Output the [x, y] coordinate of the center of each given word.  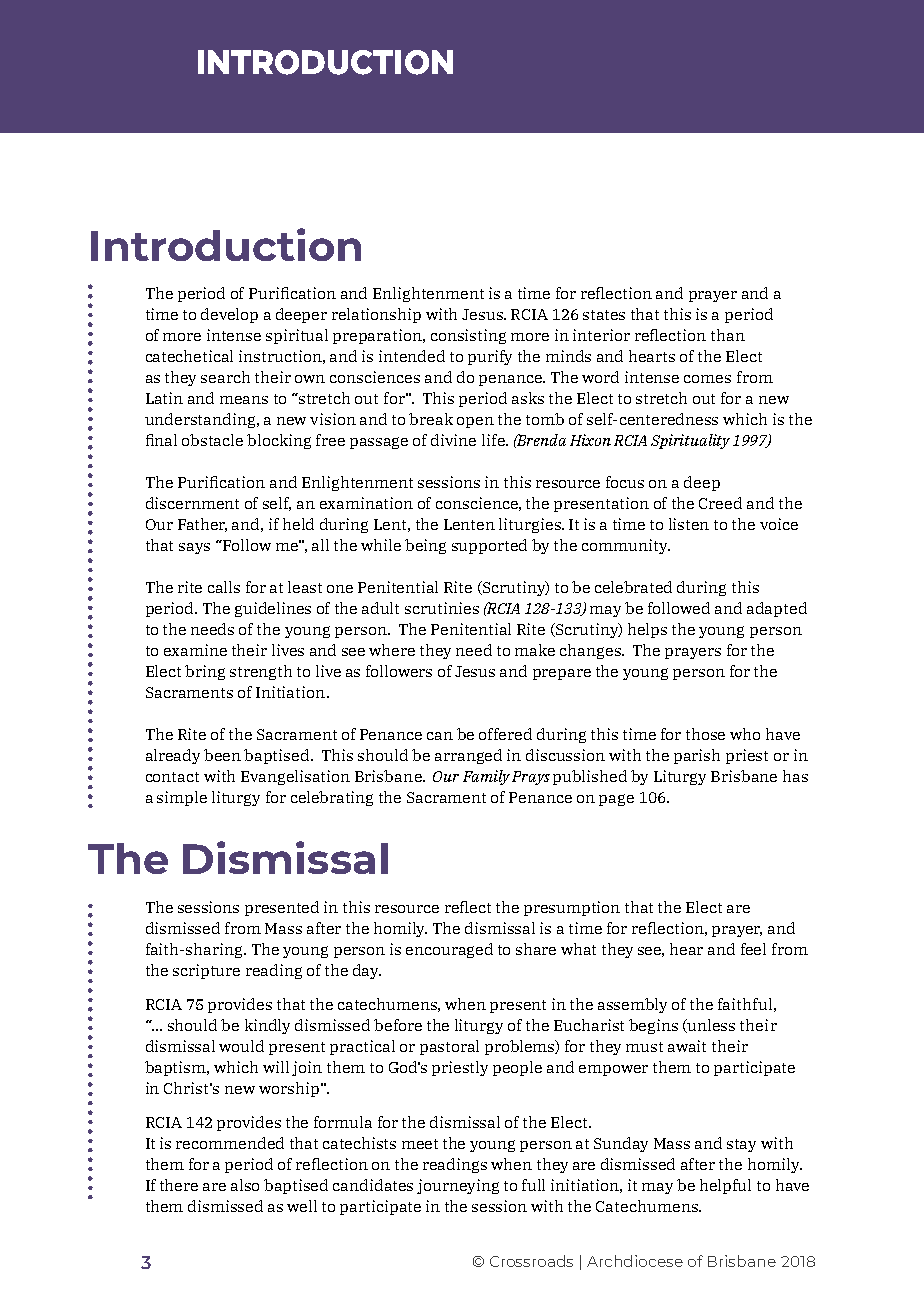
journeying [458, 1186]
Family [486, 777]
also [245, 1185]
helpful [725, 1186]
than [728, 335]
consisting [468, 336]
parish [697, 756]
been [222, 755]
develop [229, 315]
